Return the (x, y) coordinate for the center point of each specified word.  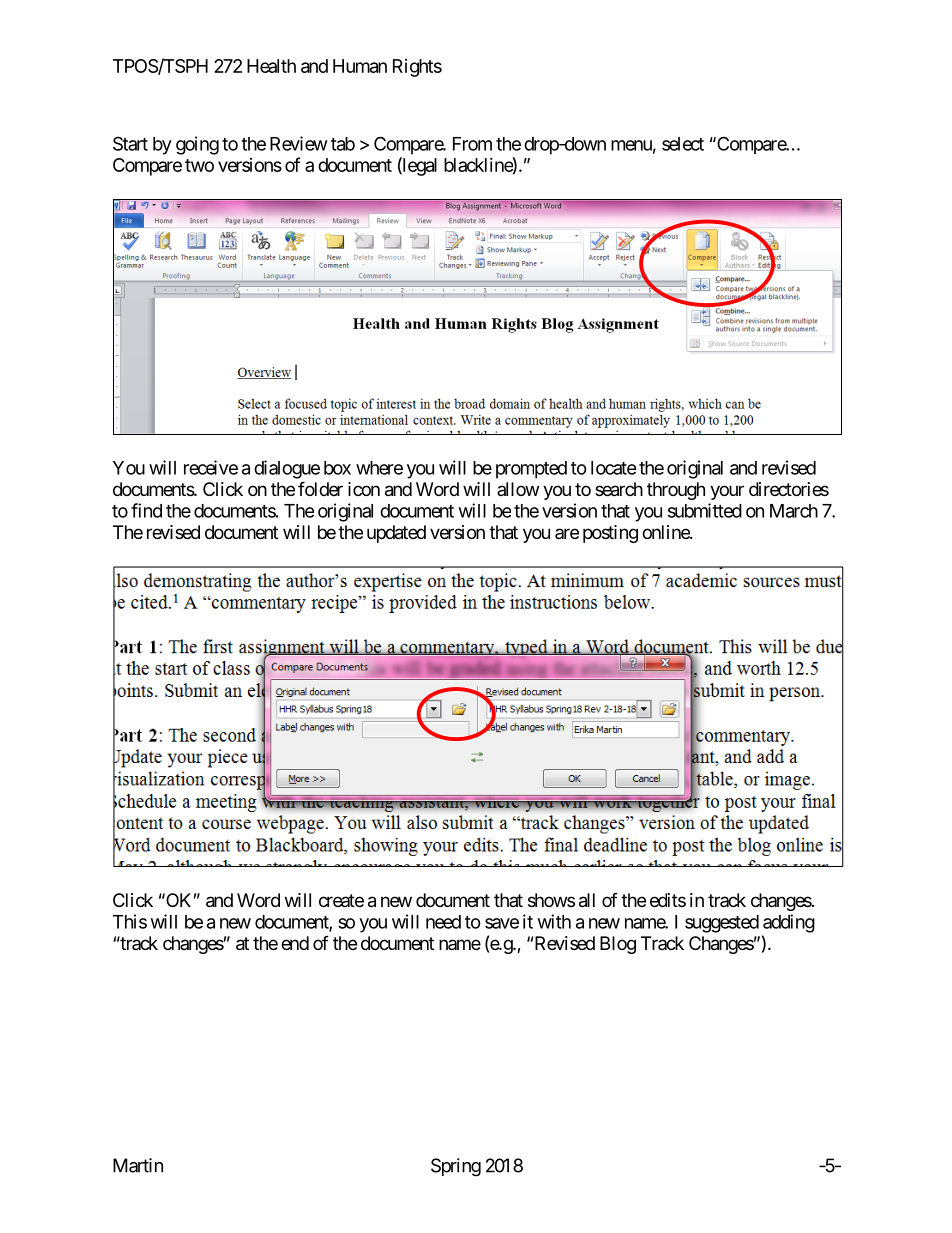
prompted (531, 470)
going (197, 145)
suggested (722, 924)
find (146, 510)
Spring (456, 1167)
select (683, 144)
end (295, 943)
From (472, 144)
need (443, 922)
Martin (138, 1165)
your (727, 492)
